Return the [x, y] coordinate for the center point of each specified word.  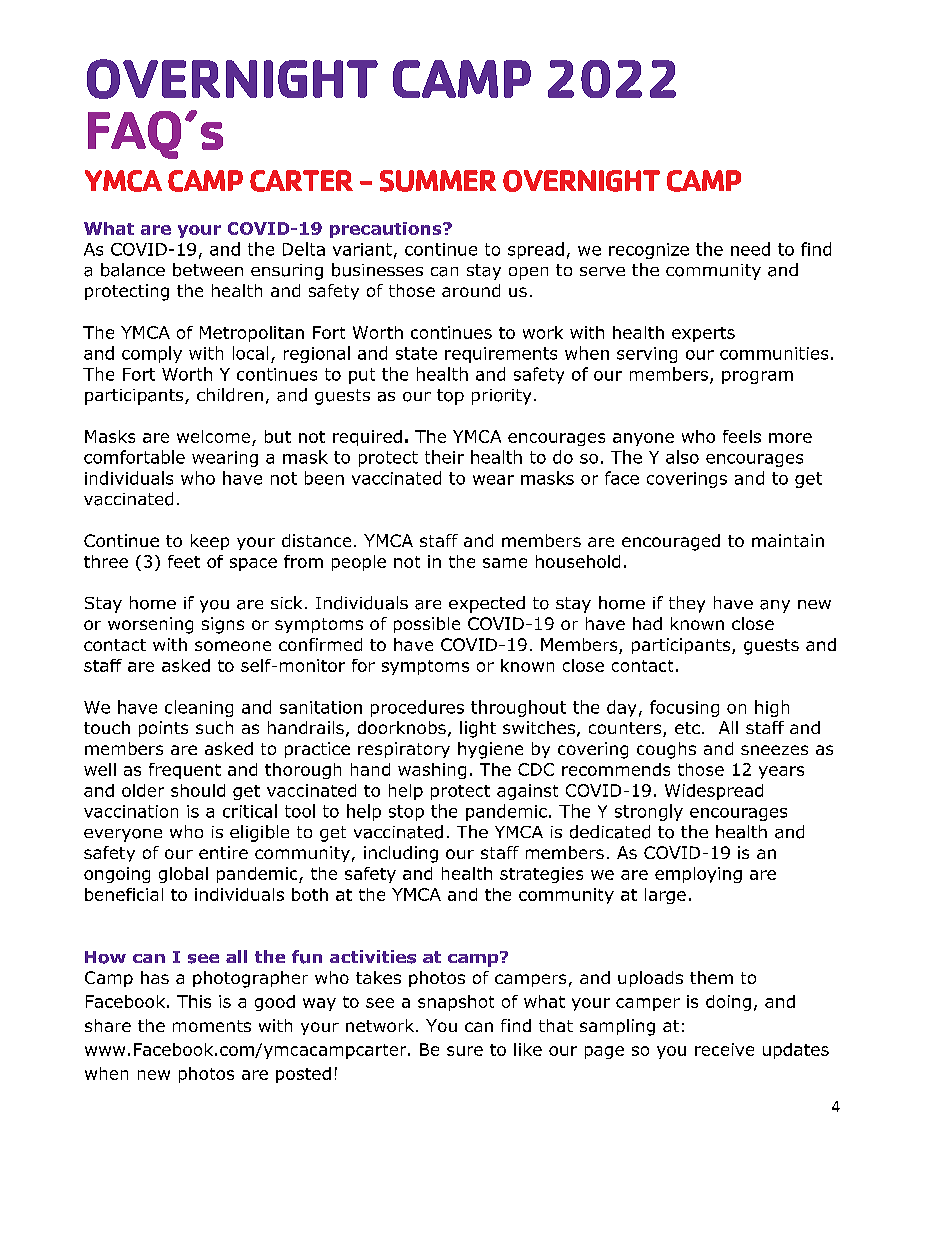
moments [212, 1026]
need [750, 249]
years [781, 772]
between [208, 270]
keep [210, 542]
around [471, 290]
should [198, 790]
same [505, 563]
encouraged [671, 542]
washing [432, 771]
